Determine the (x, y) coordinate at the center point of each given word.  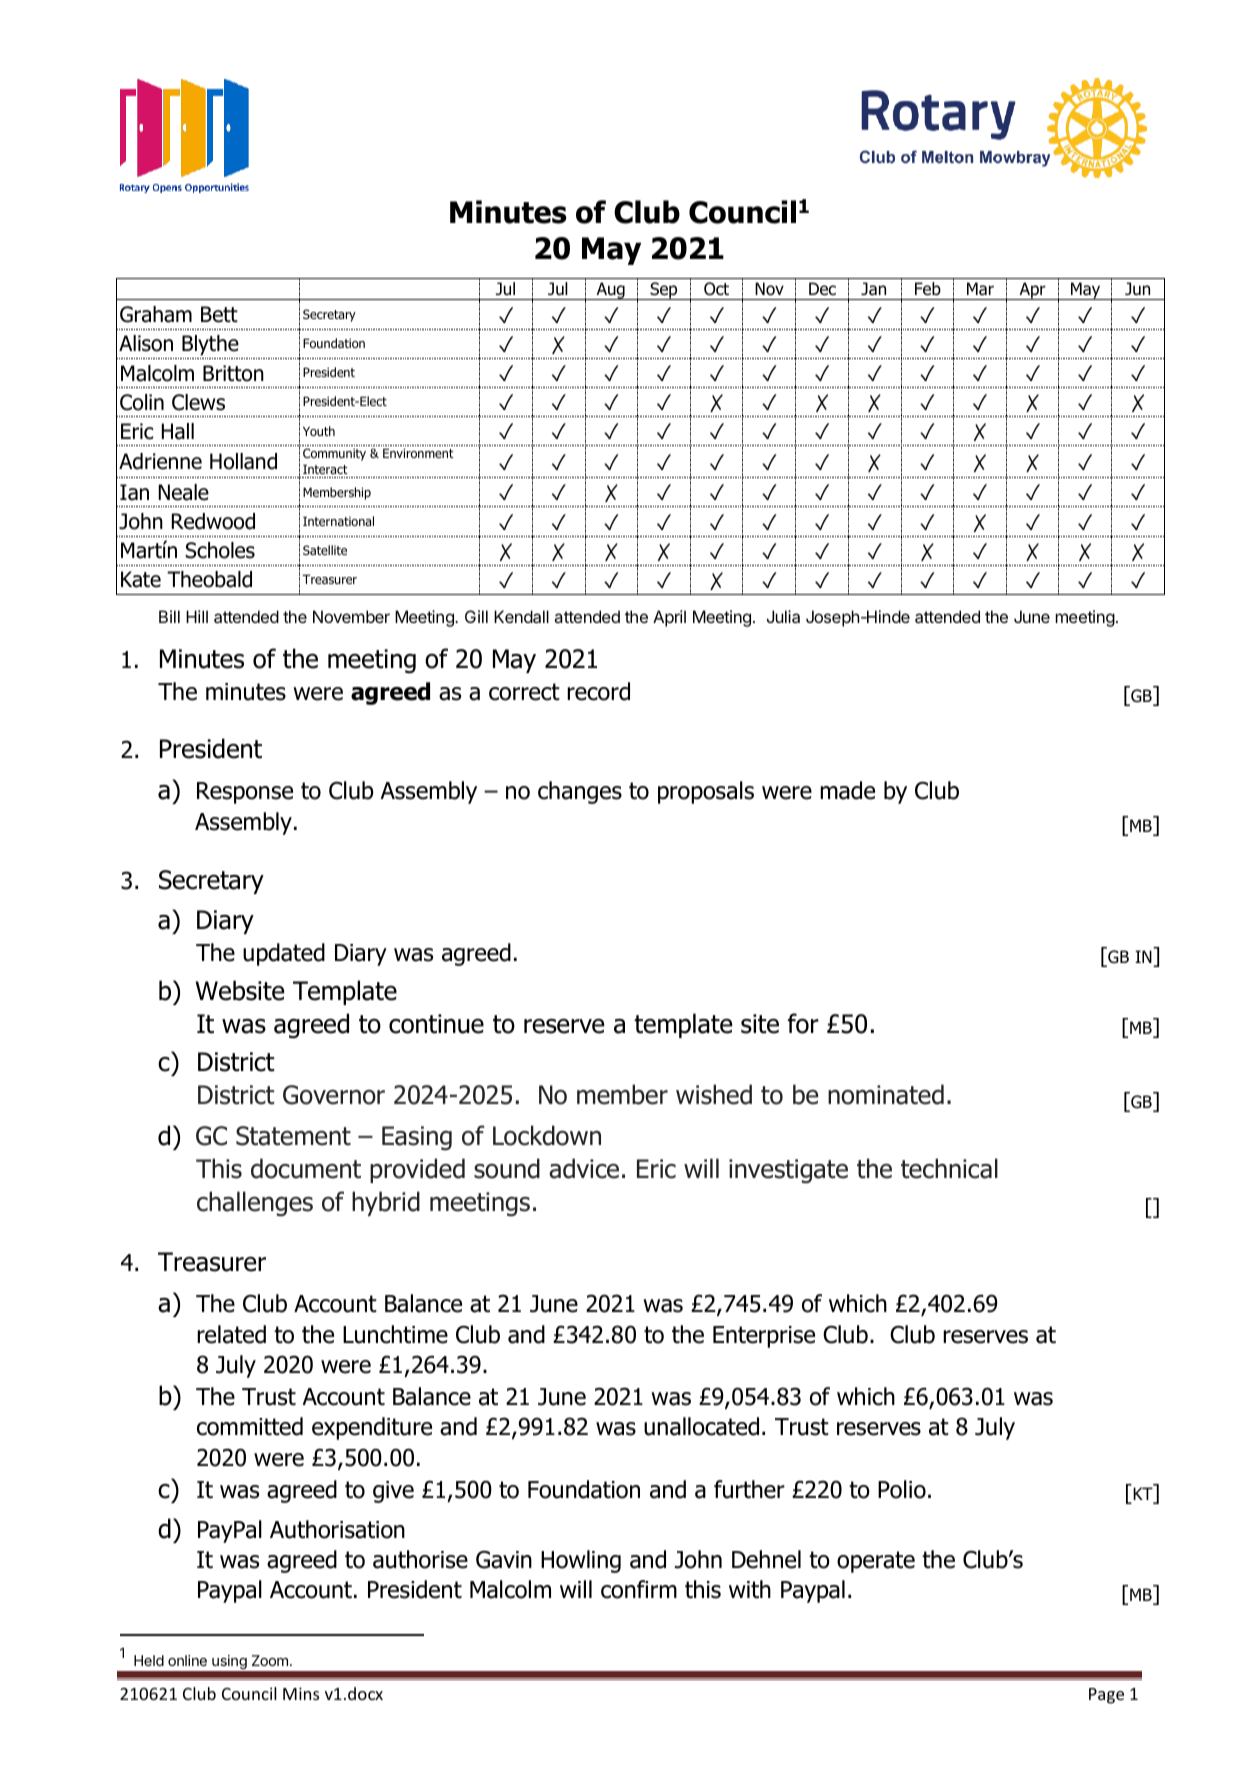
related (231, 1334)
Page (1106, 1696)
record (598, 691)
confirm (639, 1589)
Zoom (270, 1660)
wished (714, 1094)
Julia (783, 616)
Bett (219, 314)
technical (949, 1168)
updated (284, 954)
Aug (610, 291)
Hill (197, 616)
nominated (886, 1094)
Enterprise (764, 1337)
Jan (873, 289)
